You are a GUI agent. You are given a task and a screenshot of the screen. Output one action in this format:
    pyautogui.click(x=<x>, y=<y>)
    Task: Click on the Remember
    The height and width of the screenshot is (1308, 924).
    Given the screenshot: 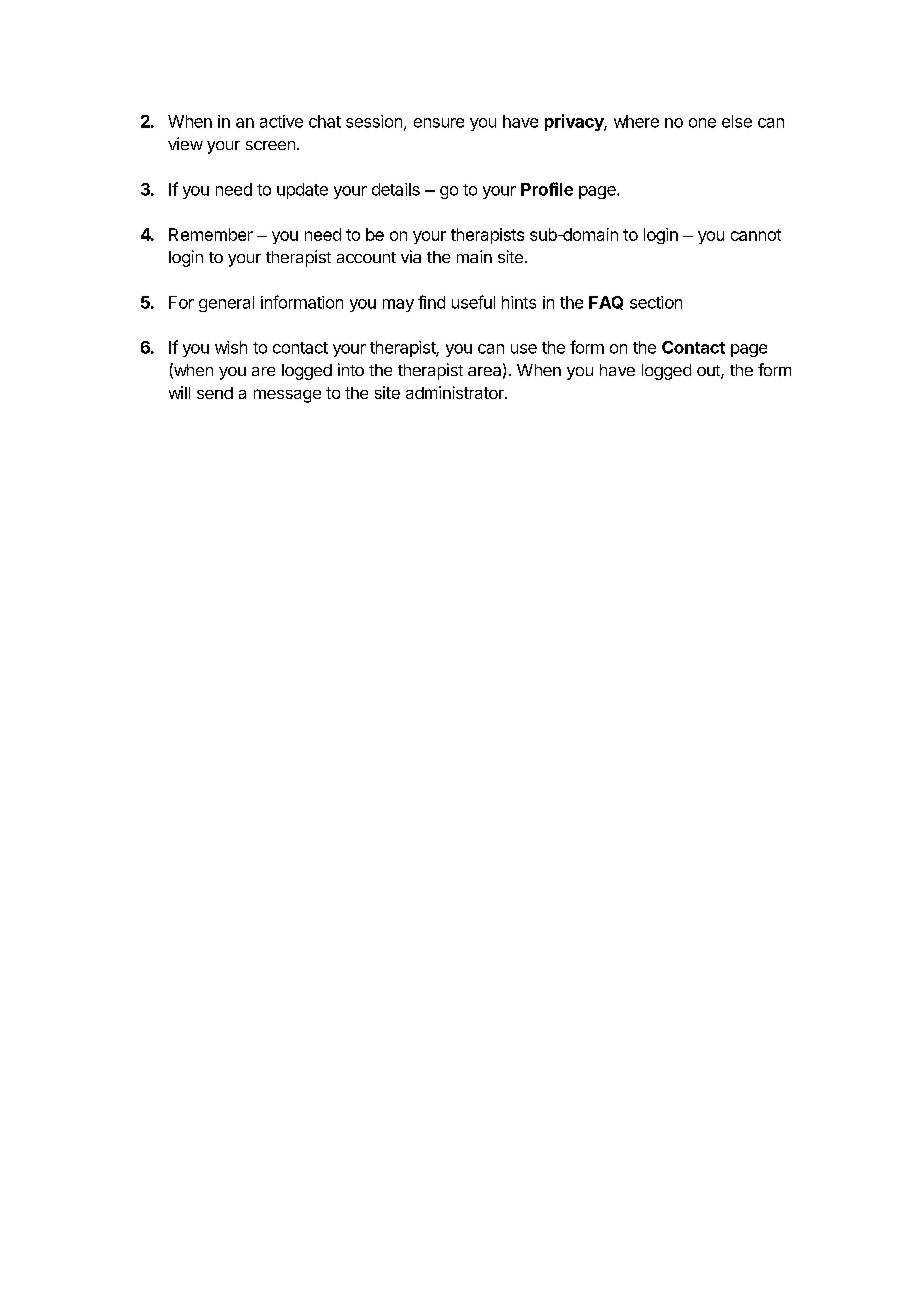 What is the action you would take?
    pyautogui.click(x=211, y=234)
